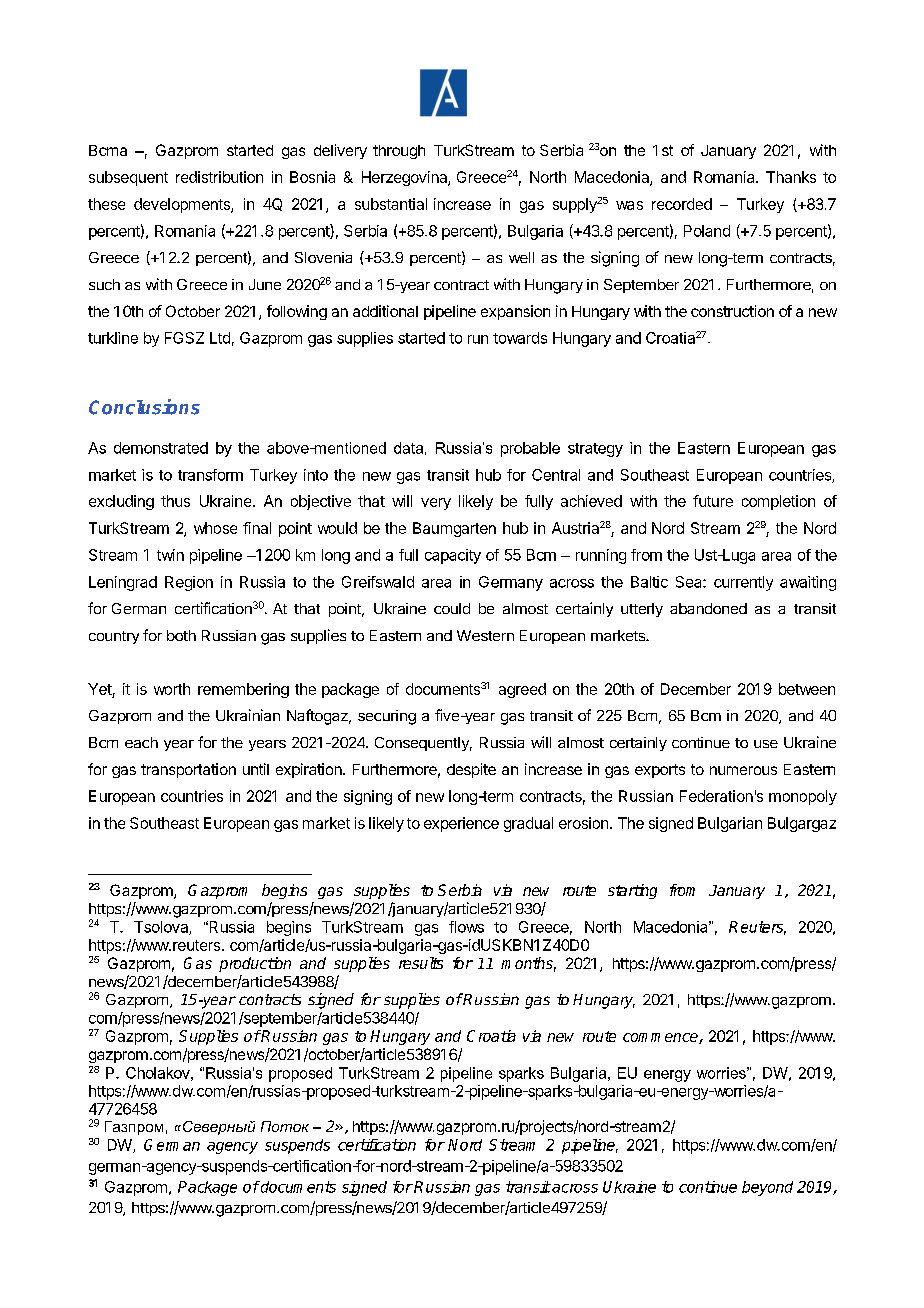  I want to click on recorded, so click(682, 204).
